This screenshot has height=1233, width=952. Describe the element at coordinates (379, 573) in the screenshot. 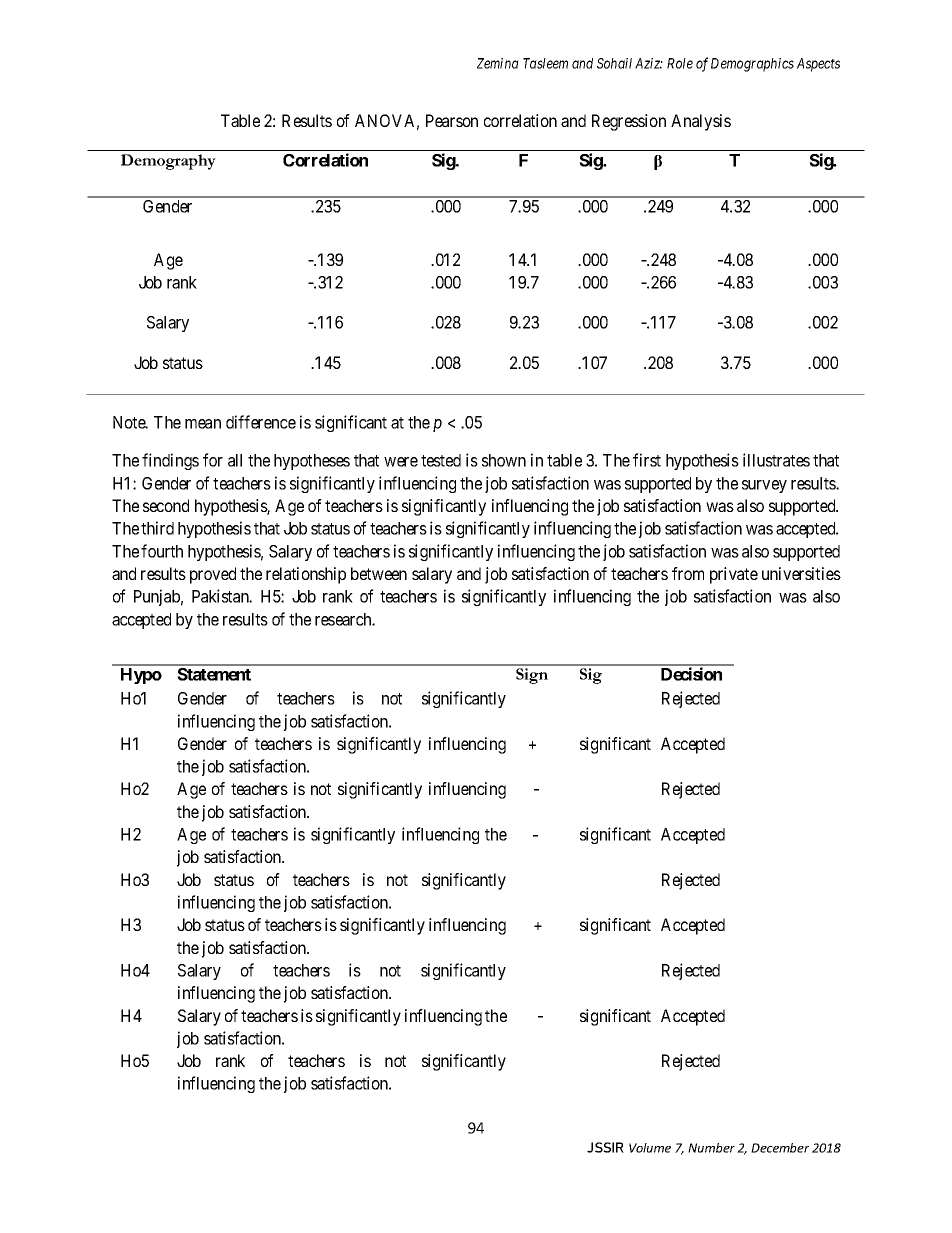

I see `between` at that location.
